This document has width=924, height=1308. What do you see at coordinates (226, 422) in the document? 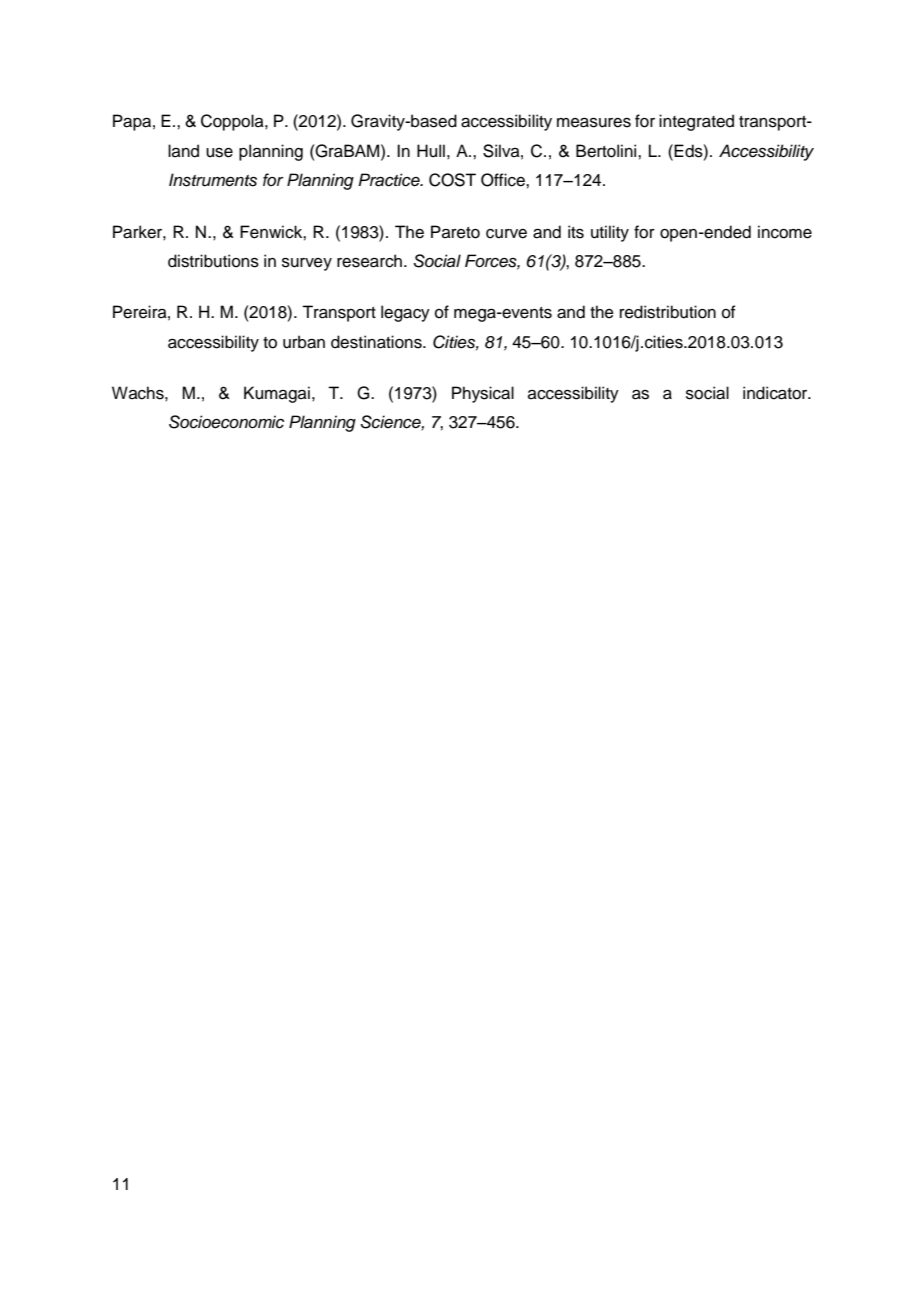
I see `Socioeconomic` at bounding box center [226, 422].
